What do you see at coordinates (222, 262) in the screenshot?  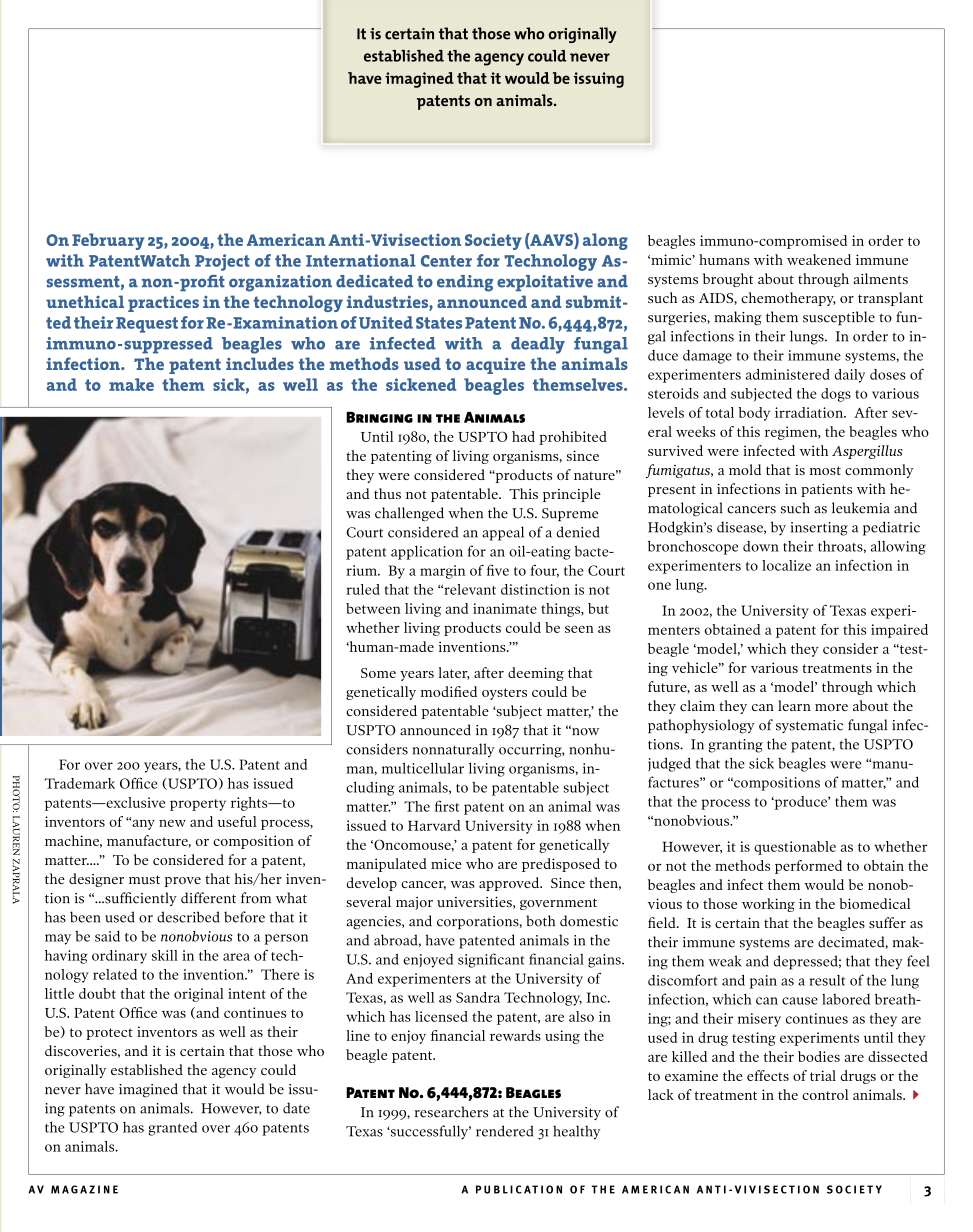 I see `Project` at bounding box center [222, 262].
